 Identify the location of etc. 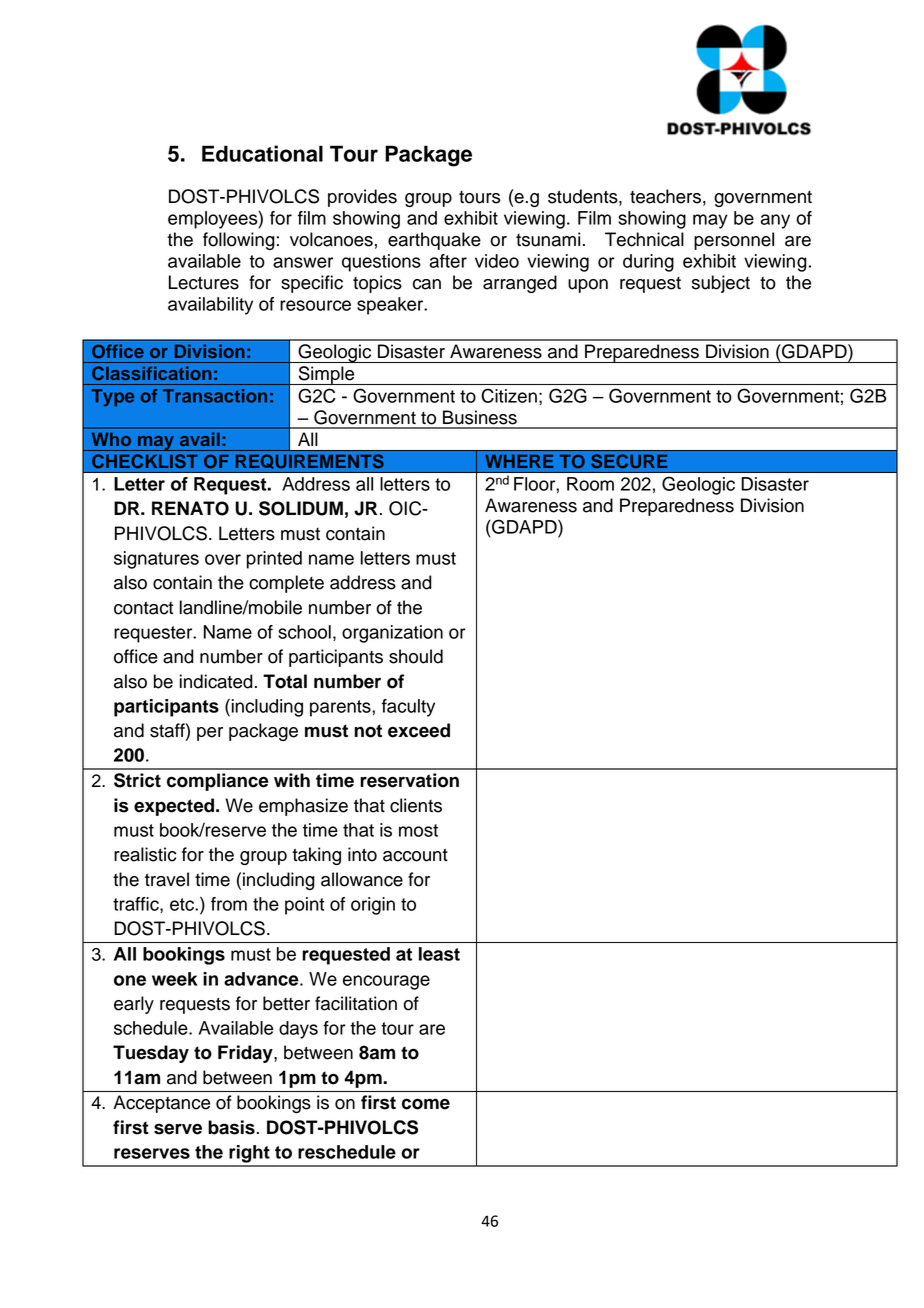
(183, 904).
